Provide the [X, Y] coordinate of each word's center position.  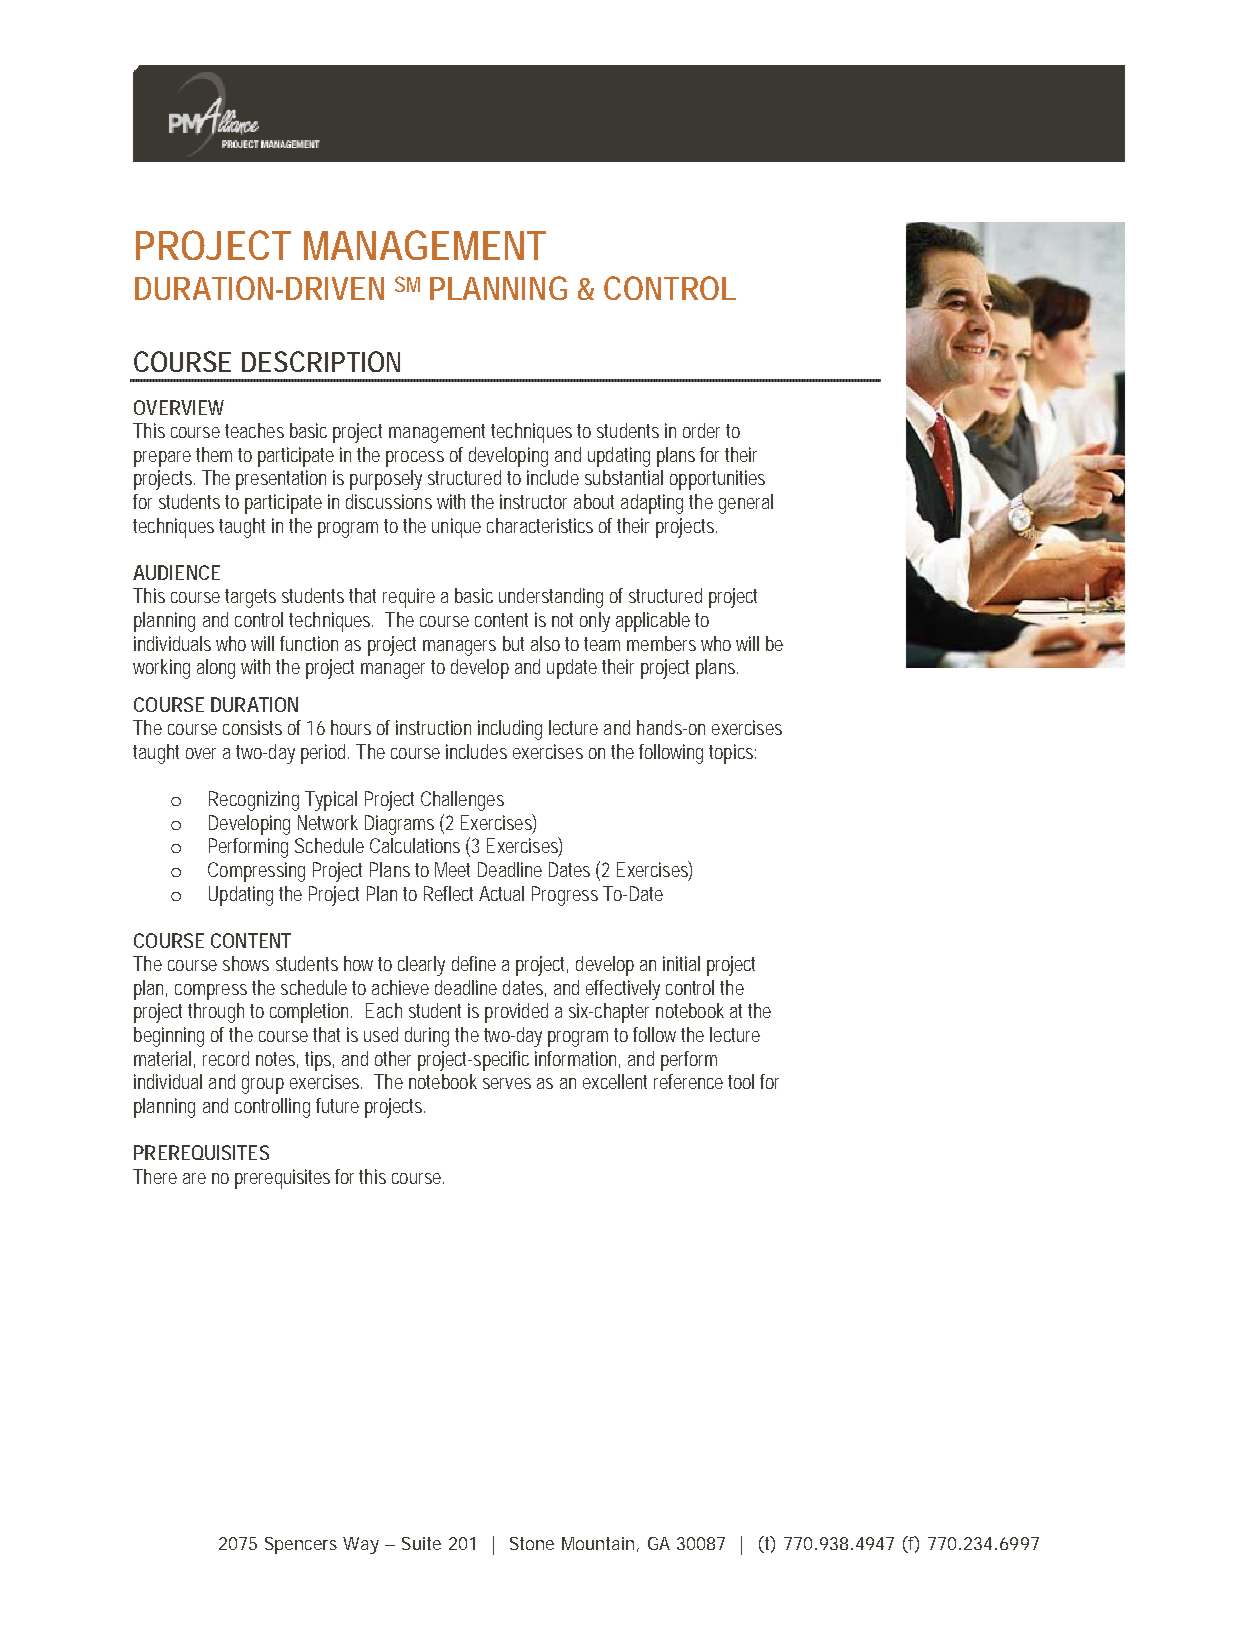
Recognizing [254, 801]
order [701, 430]
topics [732, 754]
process [415, 459]
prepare [162, 459]
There [155, 1176]
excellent [615, 1081]
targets [250, 598]
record [226, 1058]
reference [688, 1081]
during [427, 1037]
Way [361, 1545]
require [409, 598]
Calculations [415, 845]
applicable [653, 622]
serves [507, 1083]
